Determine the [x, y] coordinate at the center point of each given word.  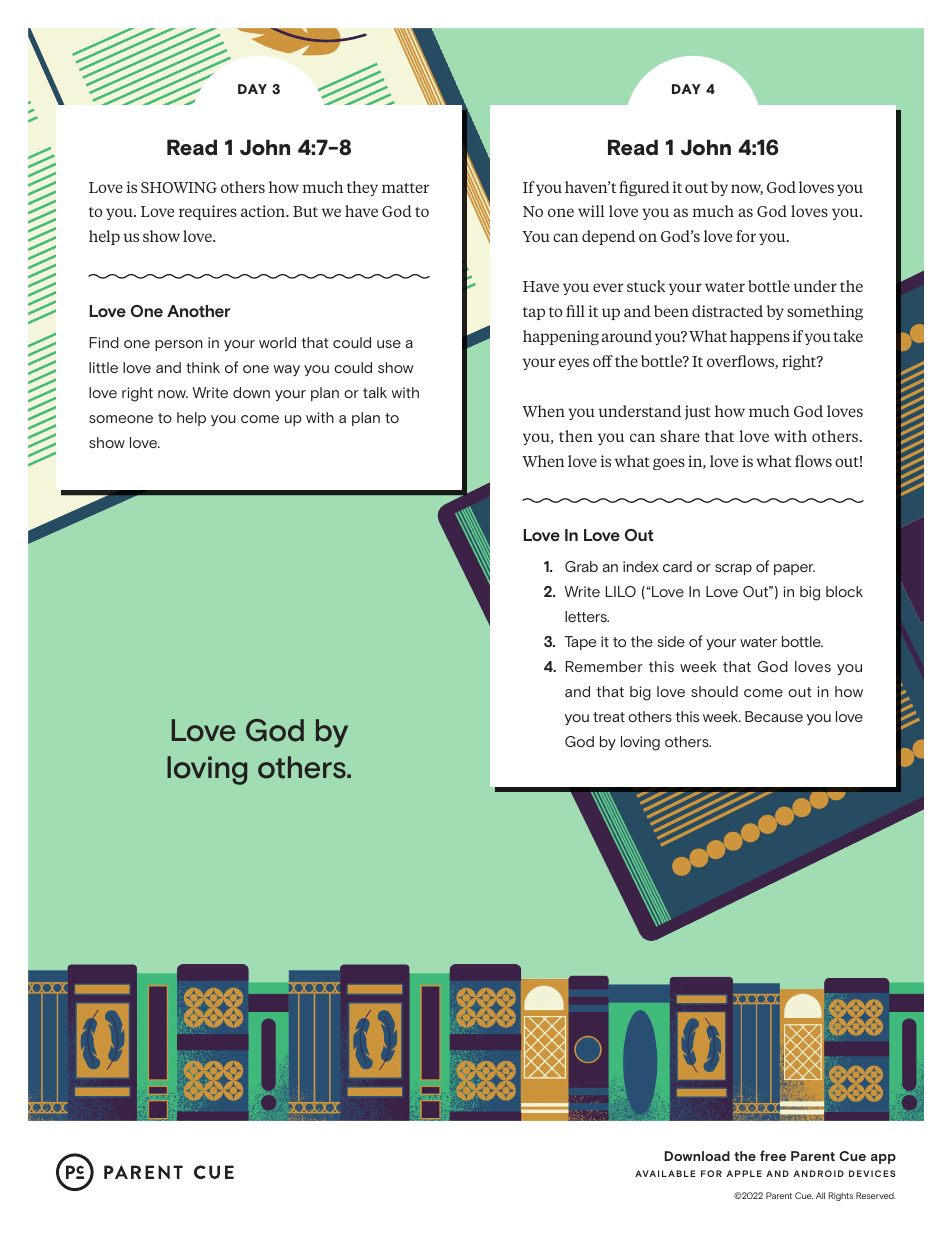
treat [609, 717]
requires [208, 212]
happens [760, 337]
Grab [581, 566]
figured [644, 188]
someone [121, 419]
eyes [574, 364]
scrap [733, 569]
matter [405, 188]
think [203, 367]
